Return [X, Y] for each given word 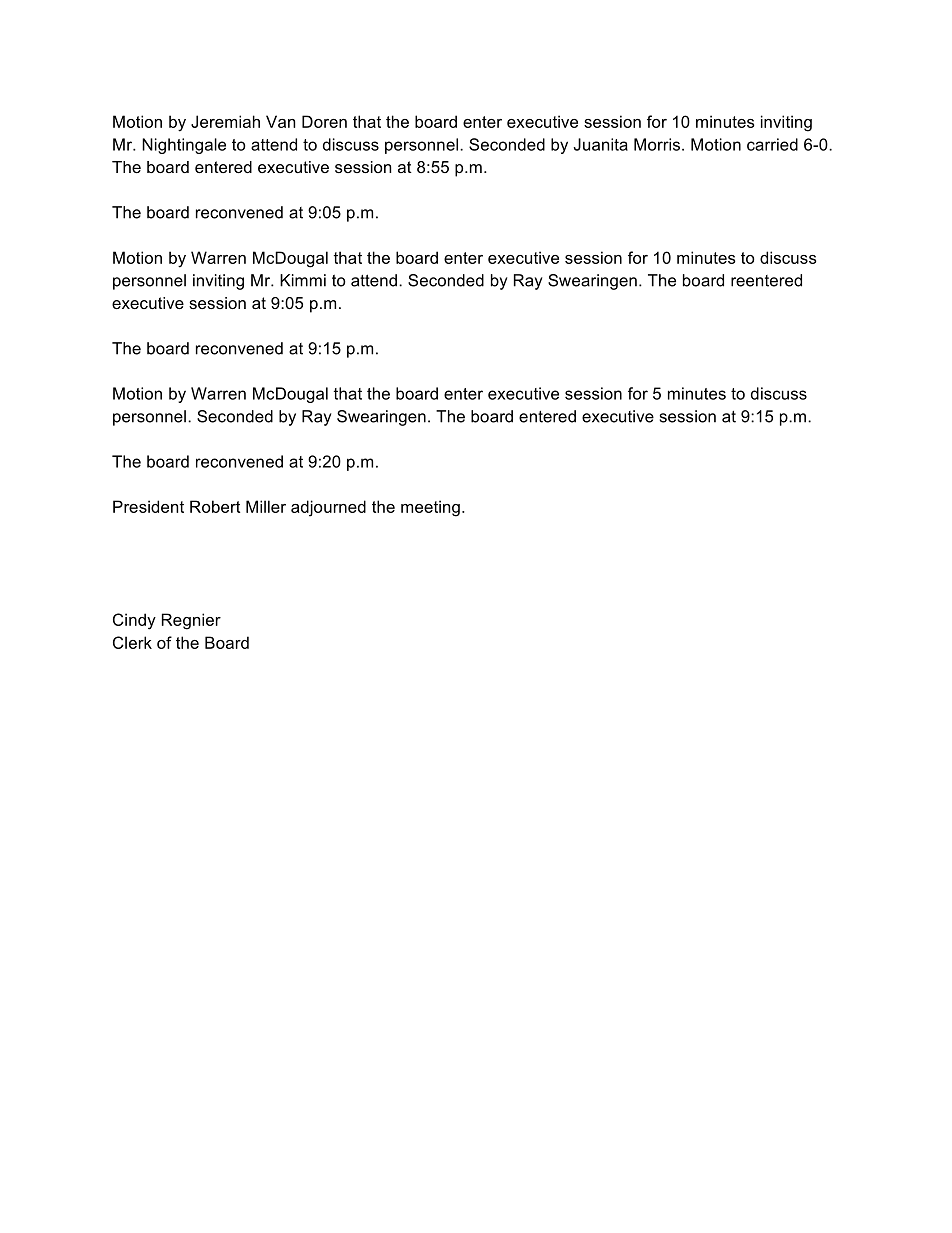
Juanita [600, 144]
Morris [657, 144]
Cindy [134, 621]
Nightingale [184, 146]
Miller [266, 506]
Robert [215, 506]
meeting [430, 508]
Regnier [191, 621]
